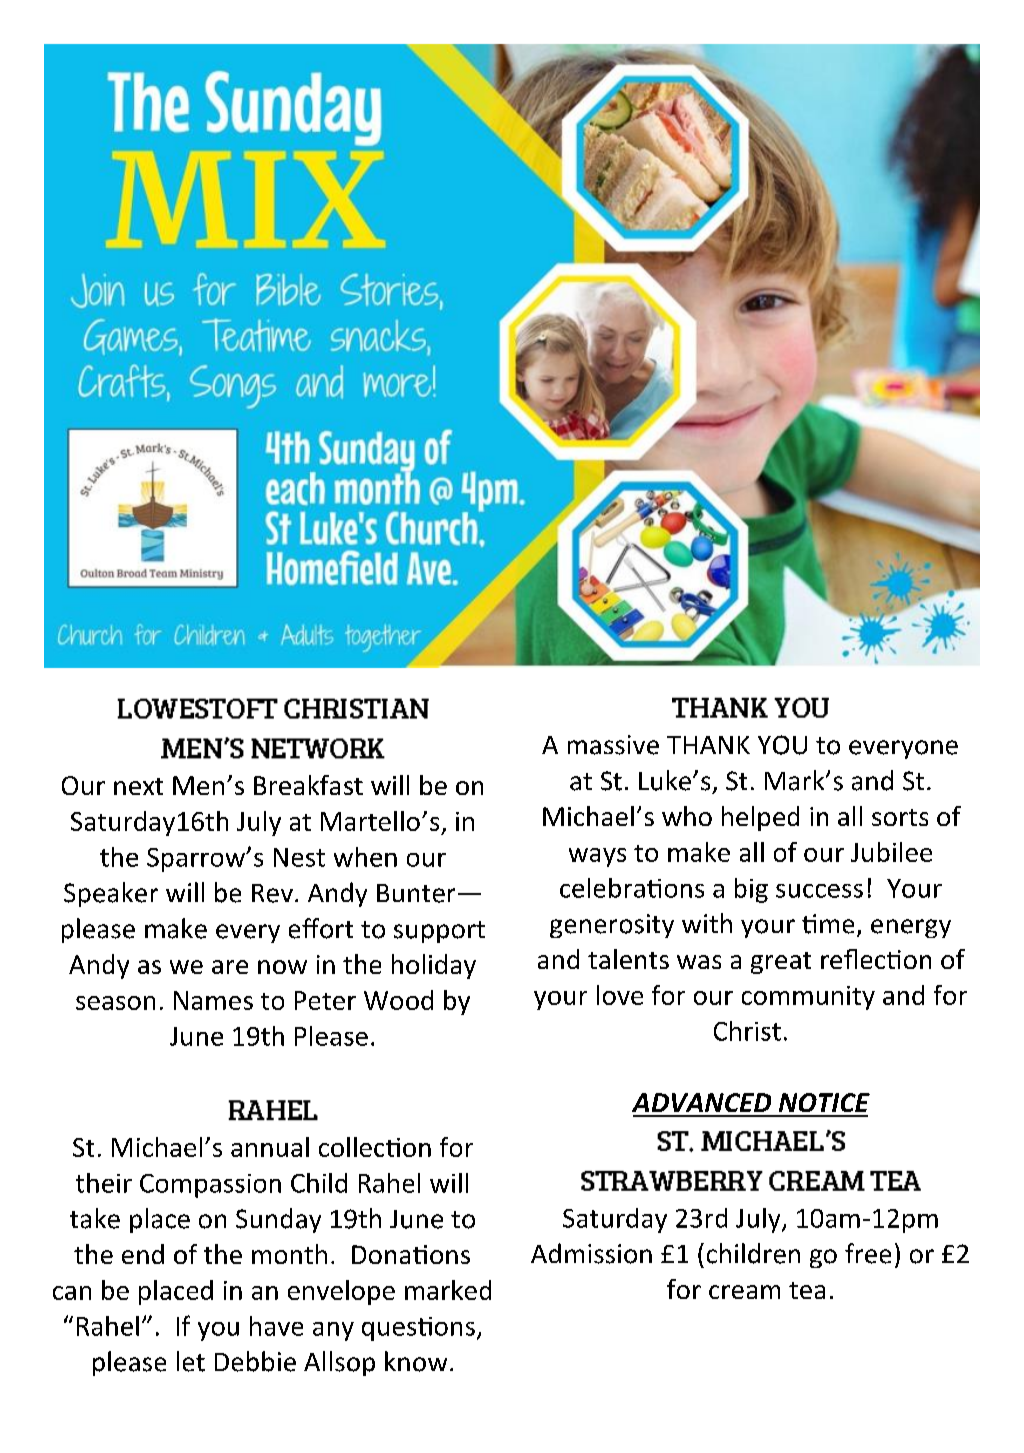  What do you see at coordinates (398, 1000) in the screenshot?
I see `Wood` at bounding box center [398, 1000].
